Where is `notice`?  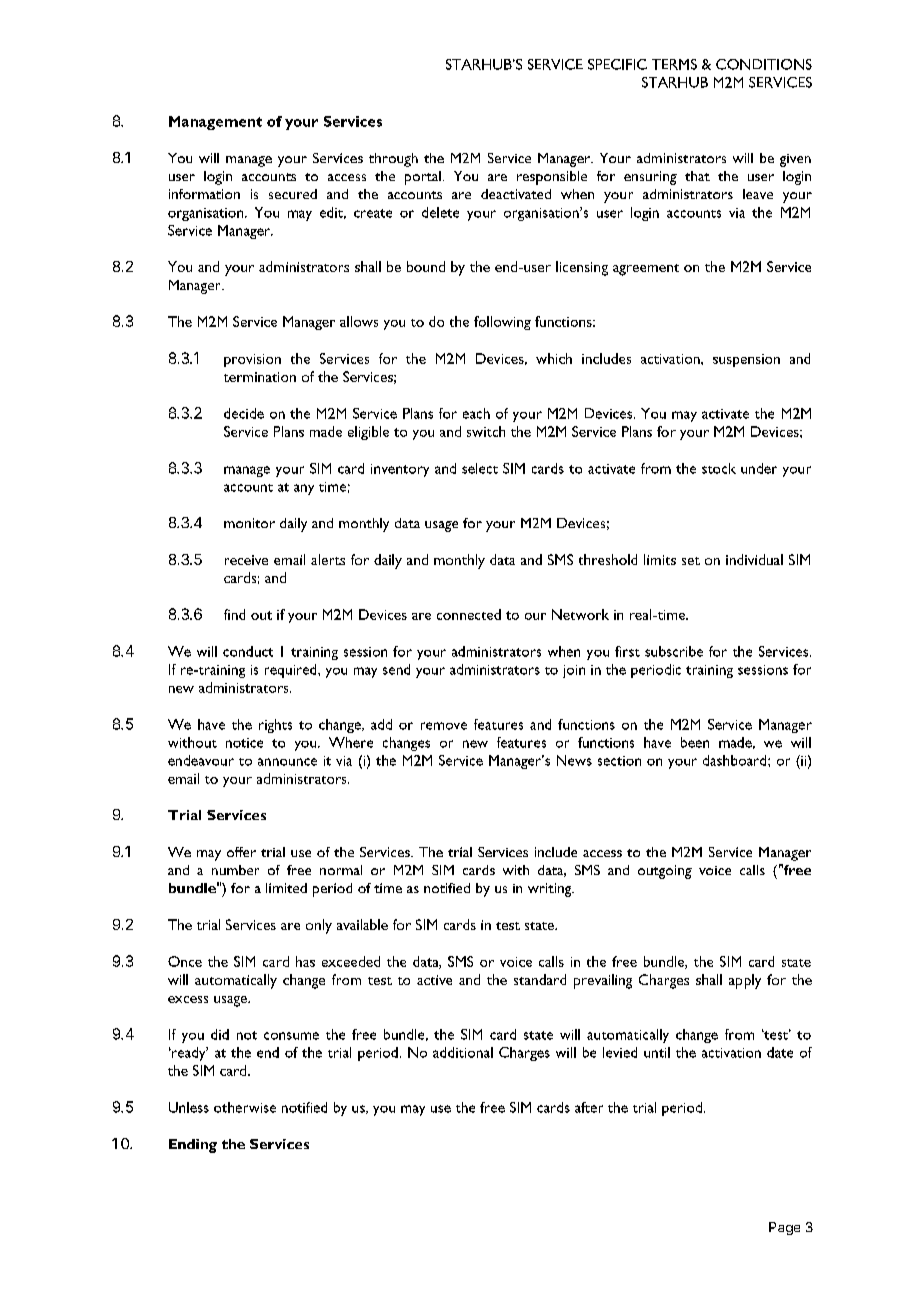 notice is located at coordinates (244, 743).
